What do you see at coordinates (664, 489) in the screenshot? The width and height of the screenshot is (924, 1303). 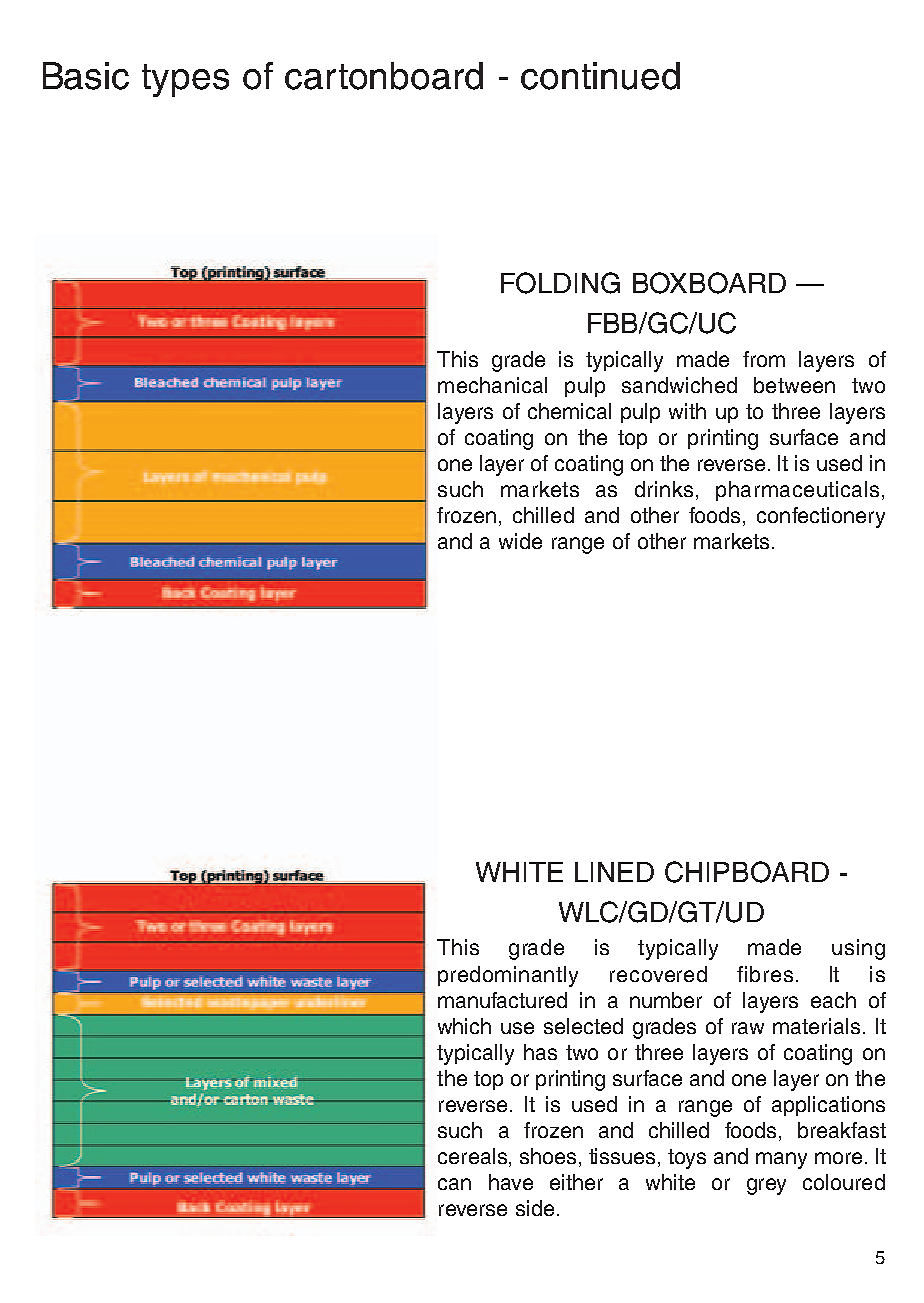 I see `drinks` at bounding box center [664, 489].
